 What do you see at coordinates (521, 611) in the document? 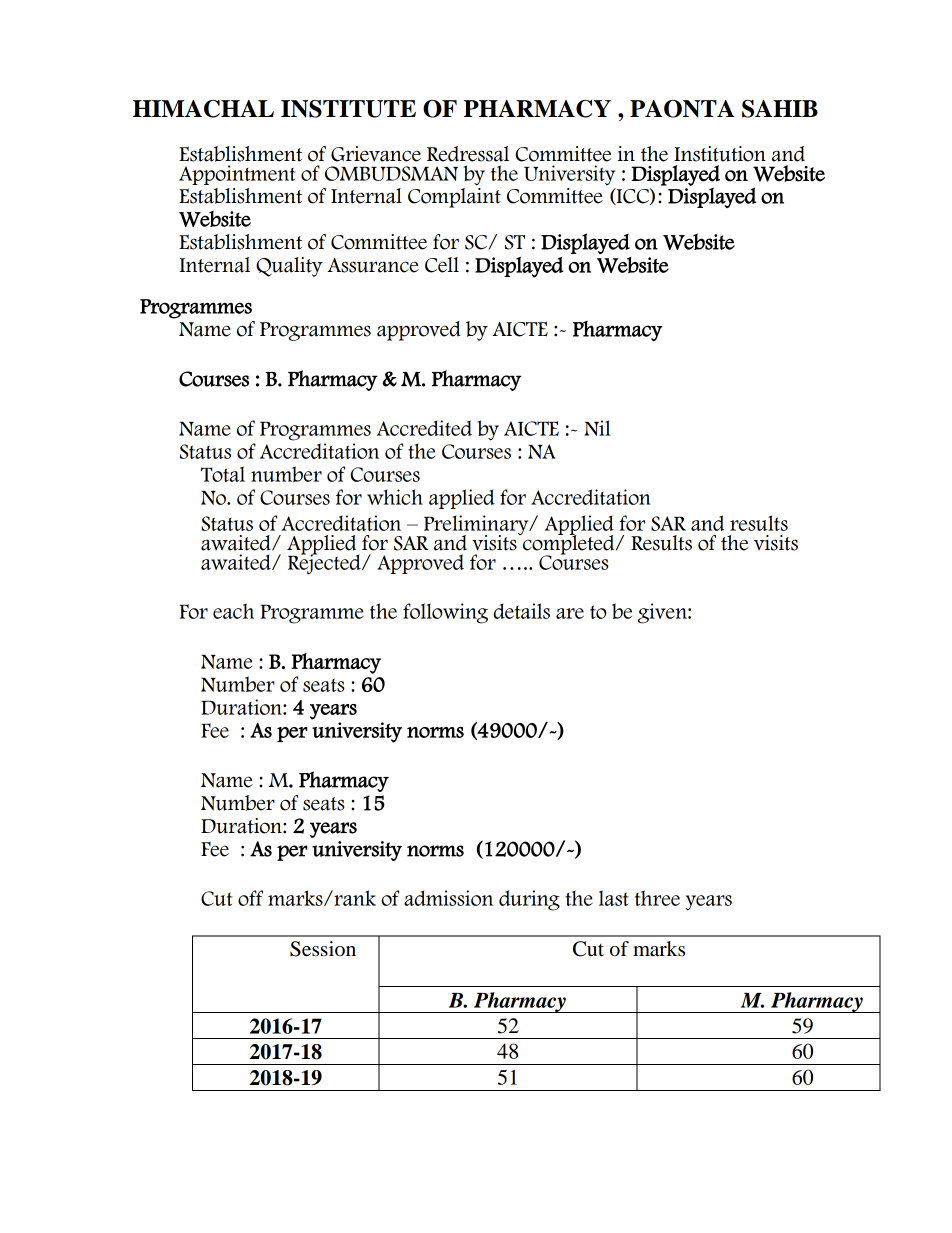
I see `details` at bounding box center [521, 611].
